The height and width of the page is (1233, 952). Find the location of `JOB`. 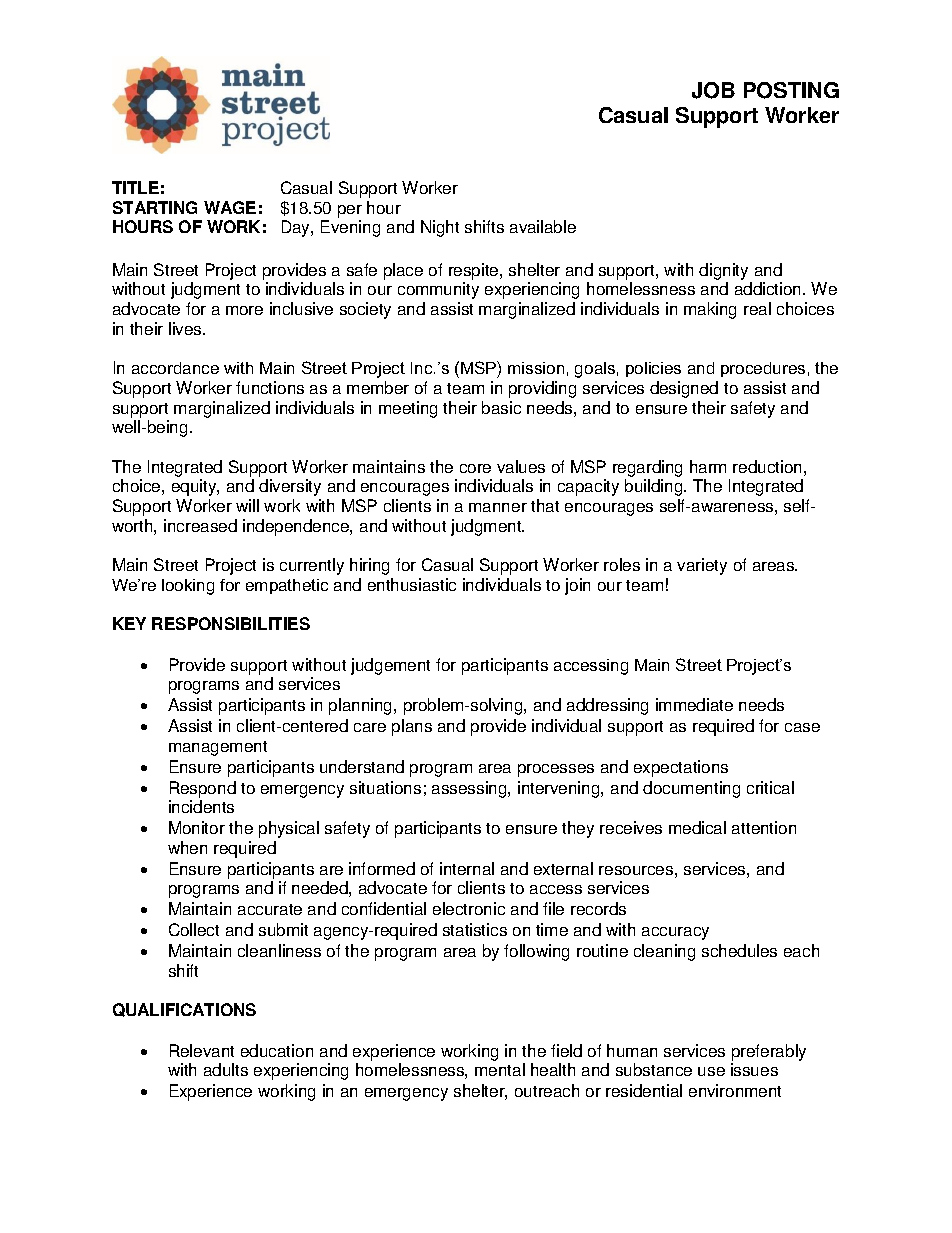

JOB is located at coordinates (713, 90).
